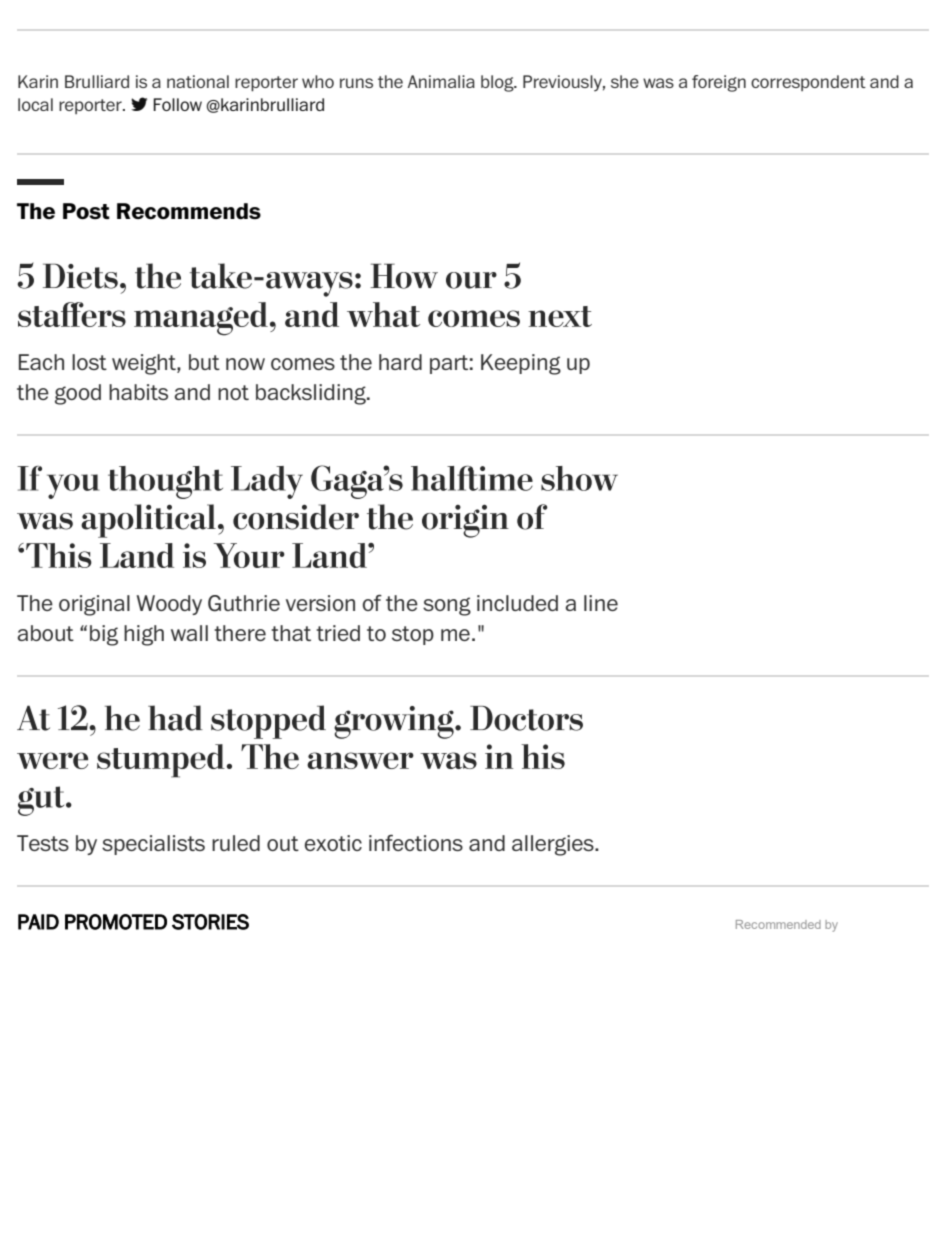  What do you see at coordinates (148, 521) in the page?
I see `apolitical` at bounding box center [148, 521].
